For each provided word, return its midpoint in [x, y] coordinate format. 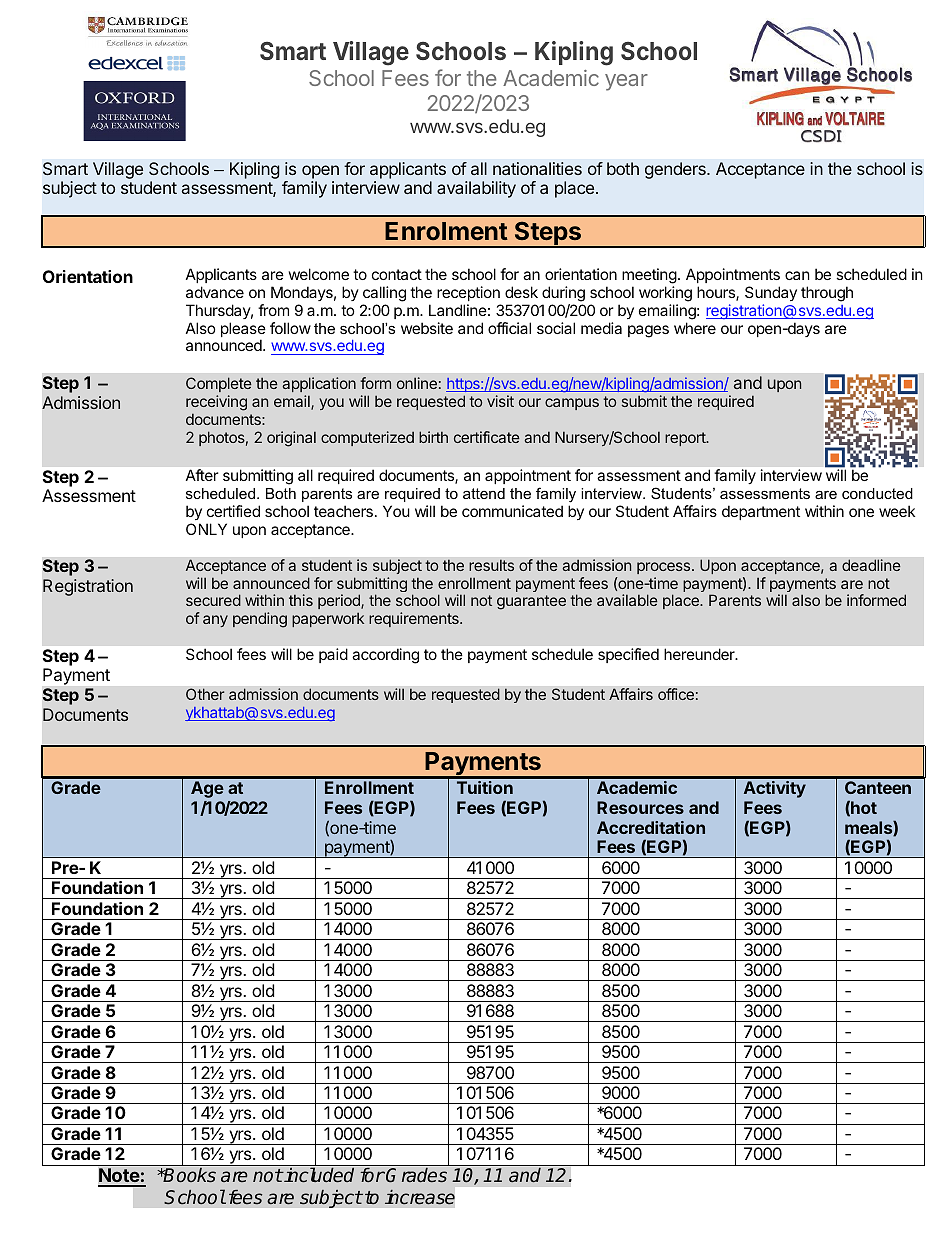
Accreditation [651, 827]
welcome [319, 274]
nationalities [537, 168]
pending [260, 620]
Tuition [485, 787]
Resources [640, 807]
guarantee [531, 602]
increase [420, 1197]
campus [572, 404]
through [827, 294]
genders [676, 170]
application [319, 384]
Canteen [878, 787]
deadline [871, 565]
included [318, 1175]
